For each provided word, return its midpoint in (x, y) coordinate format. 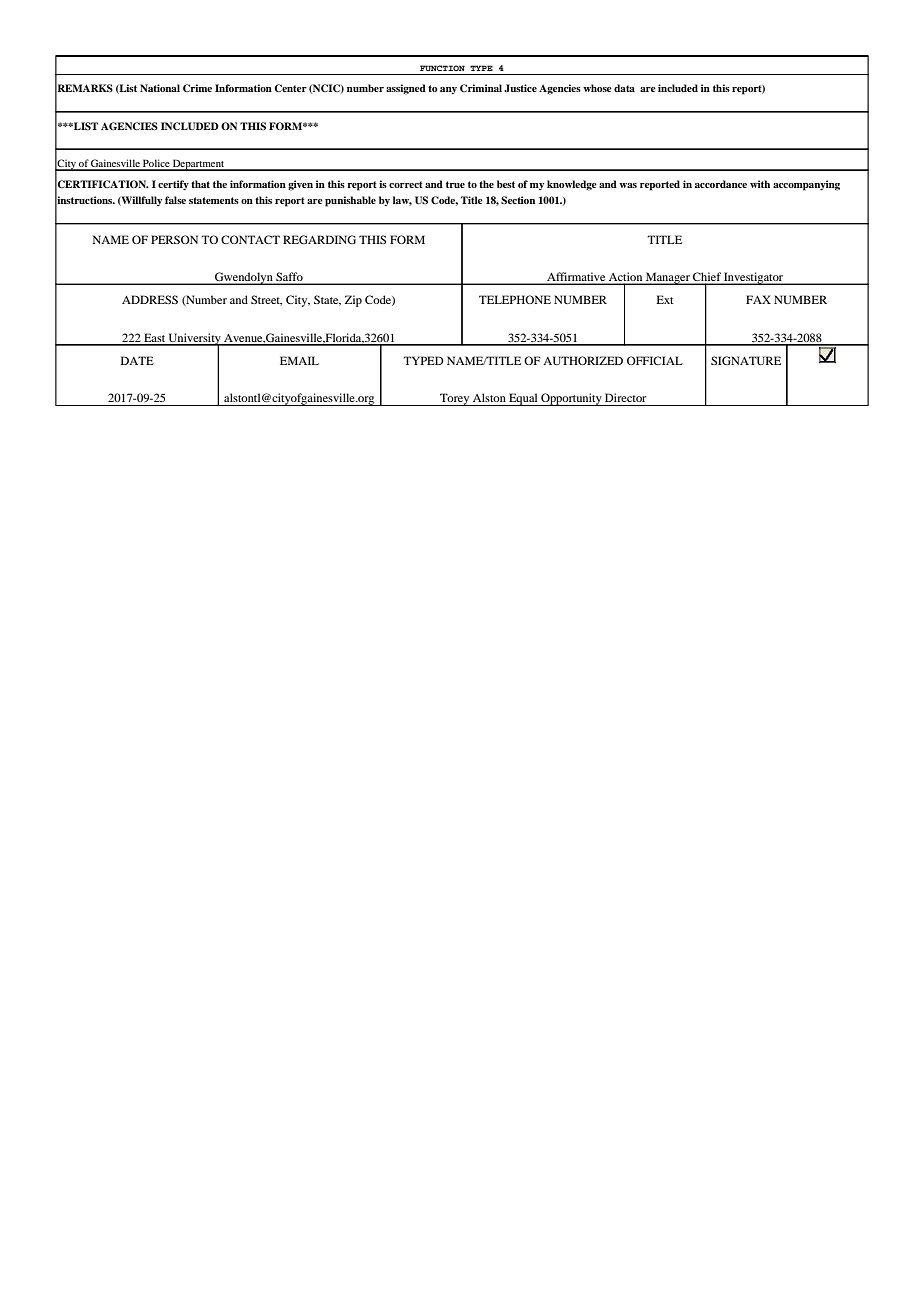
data (624, 88)
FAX (758, 299)
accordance (721, 184)
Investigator (754, 278)
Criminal (481, 88)
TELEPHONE (515, 299)
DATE (137, 360)
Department (199, 165)
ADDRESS (150, 299)
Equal (523, 399)
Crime (197, 88)
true (455, 184)
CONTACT (250, 239)
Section (518, 200)
